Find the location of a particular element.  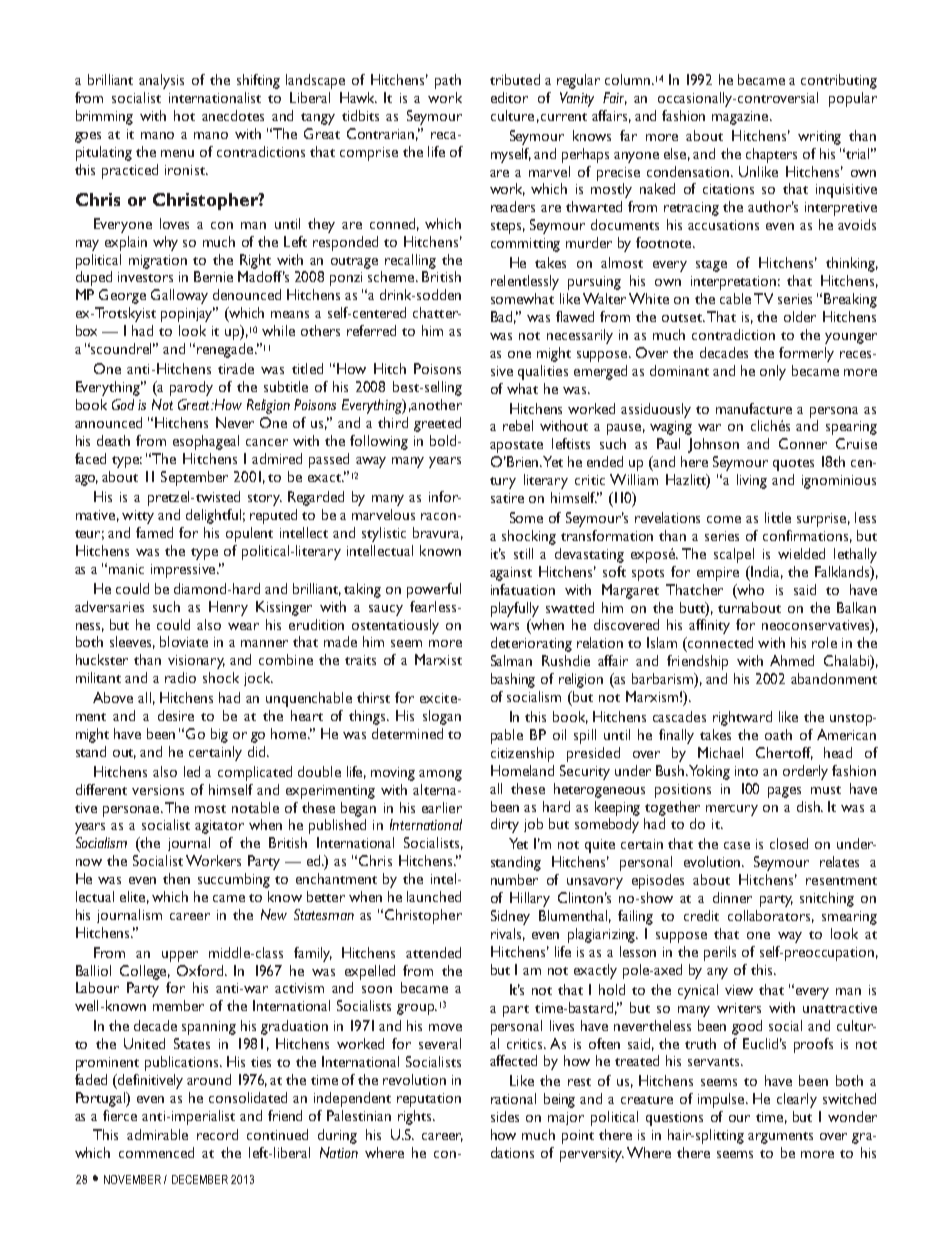

pages is located at coordinates (784, 792).
